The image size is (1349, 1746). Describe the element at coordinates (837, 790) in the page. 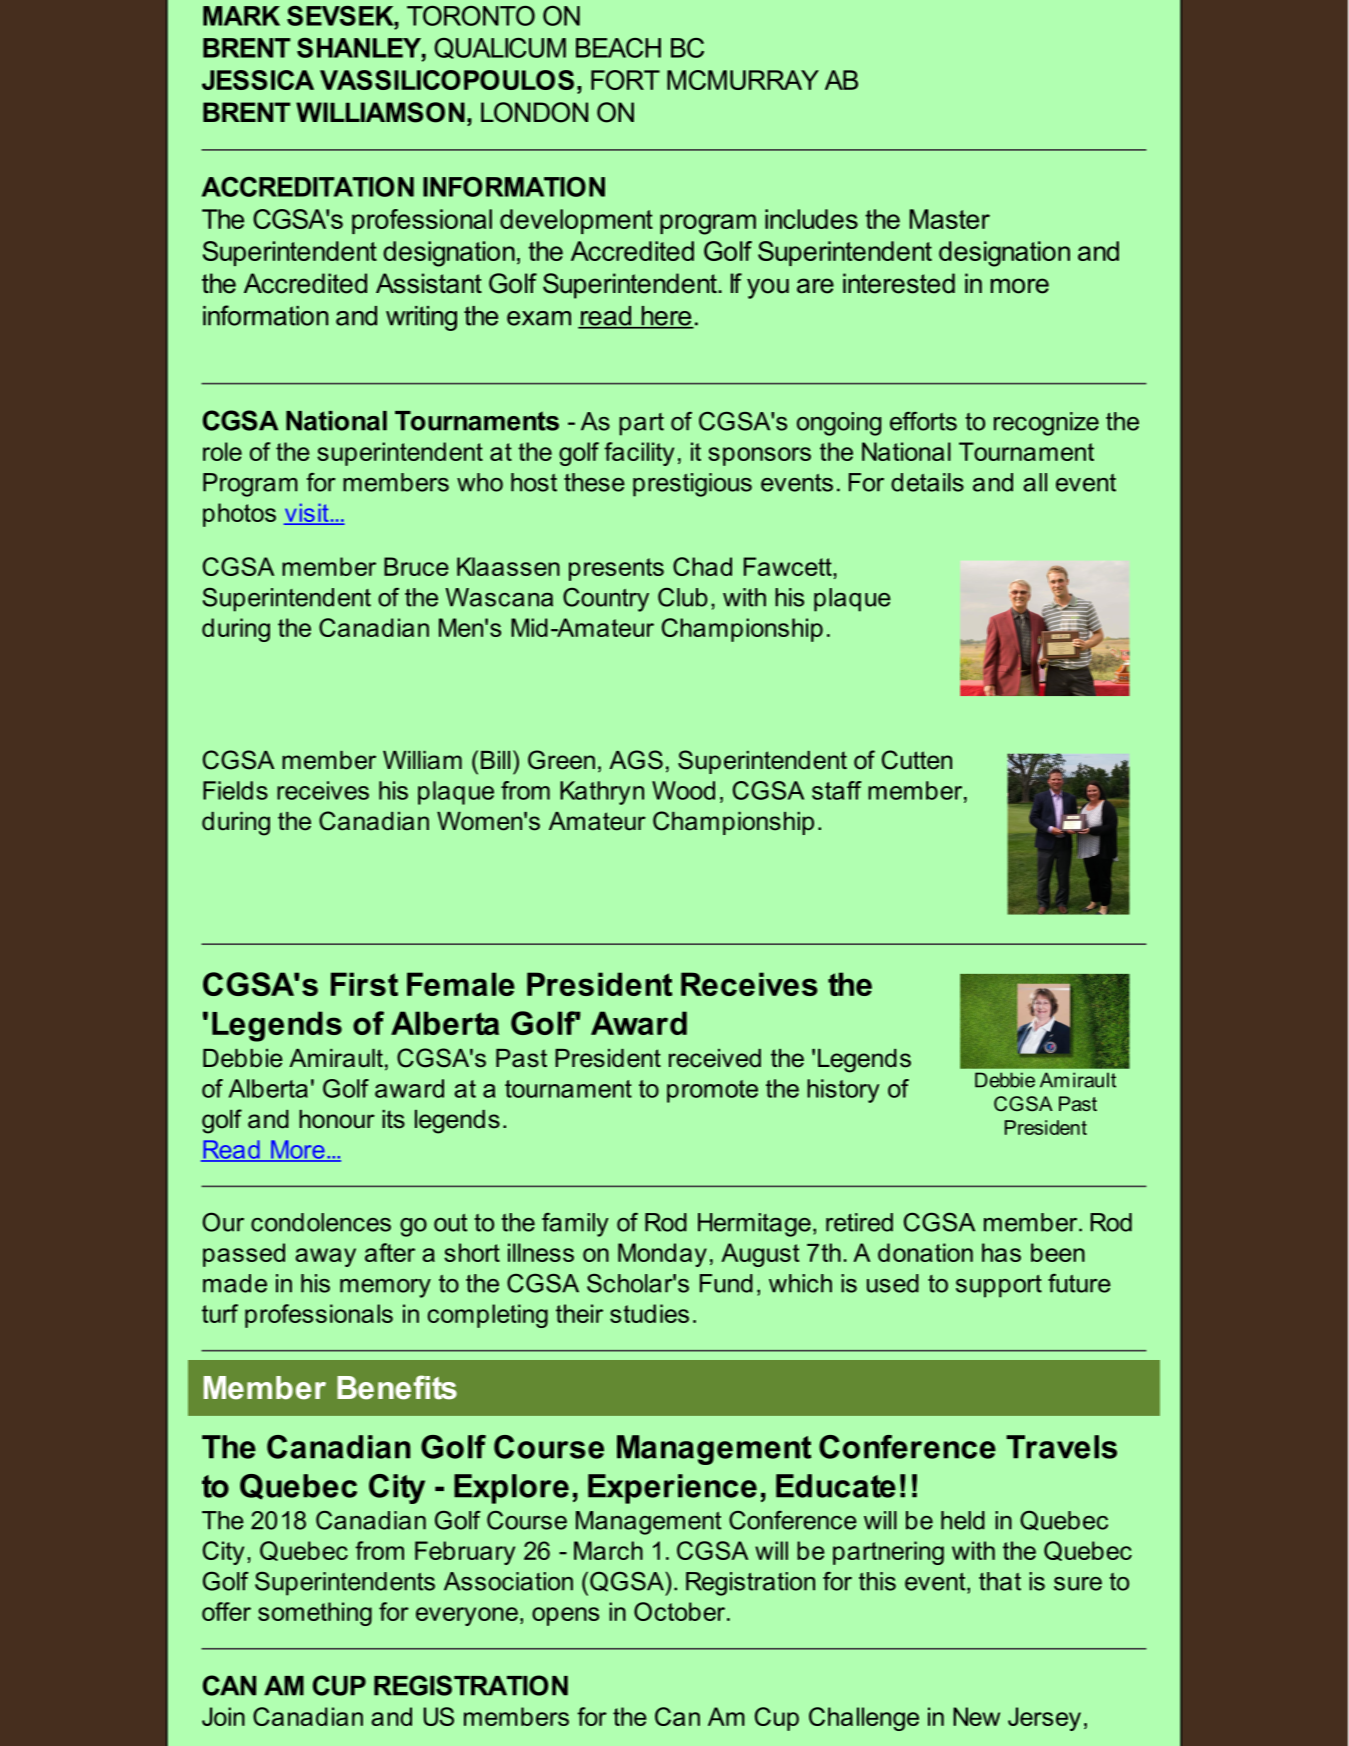

I see `staff` at that location.
